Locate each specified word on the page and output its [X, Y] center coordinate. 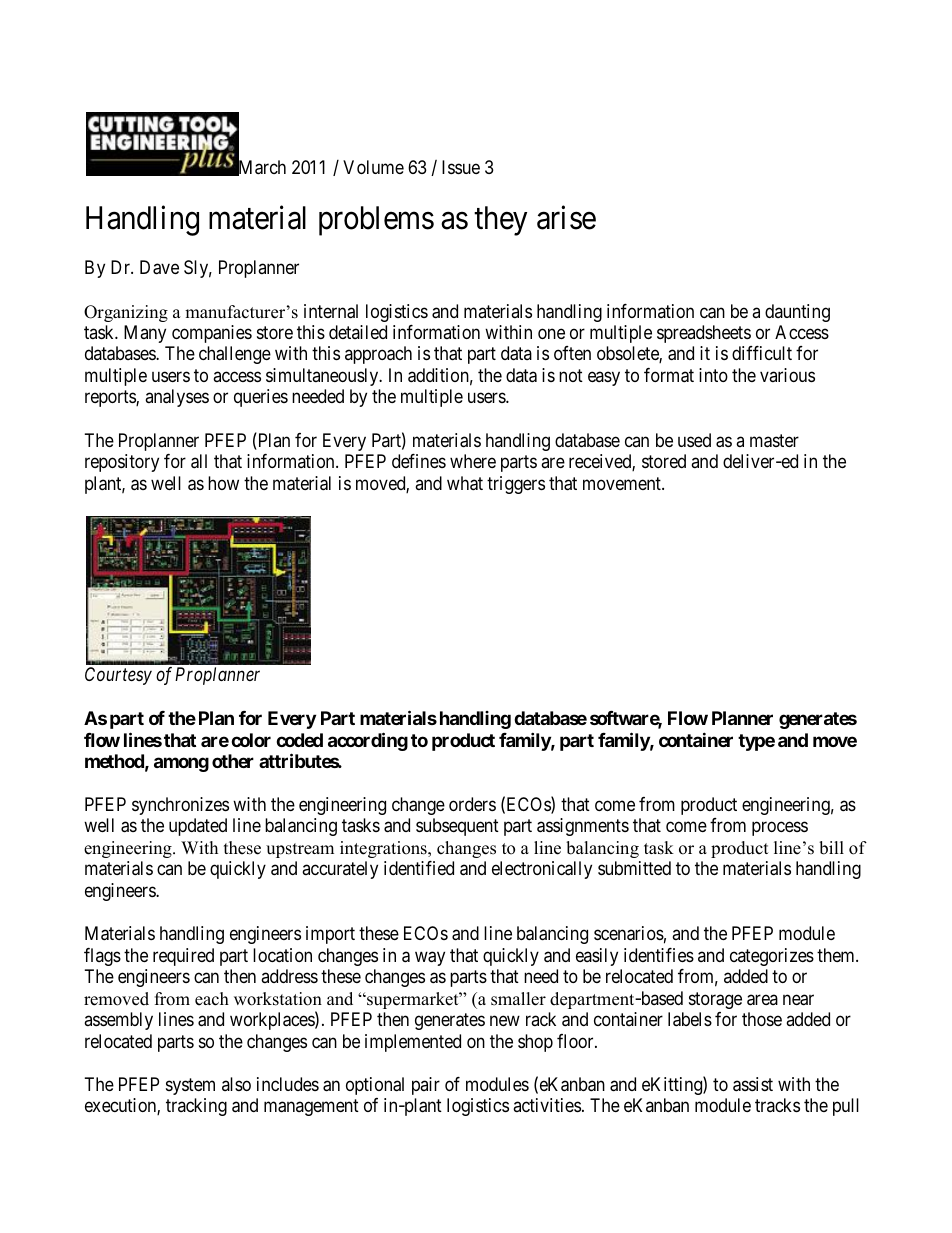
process [780, 829]
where [473, 461]
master [774, 441]
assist [753, 1084]
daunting [797, 313]
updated [198, 827]
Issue [461, 167]
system [190, 1086]
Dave [159, 267]
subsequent [457, 827]
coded [299, 740]
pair [426, 1086]
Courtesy [118, 676]
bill [831, 848]
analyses [177, 398]
